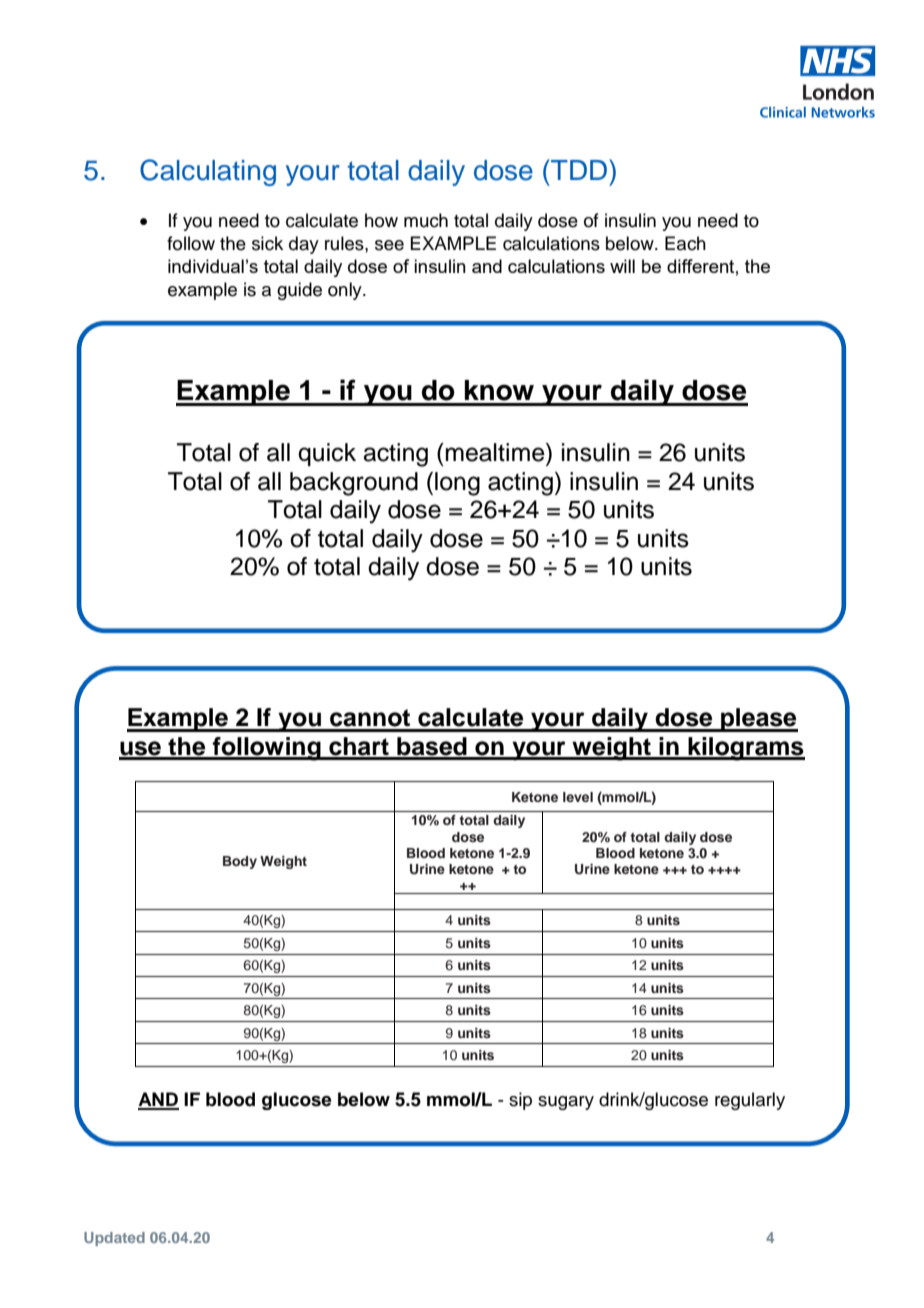  I want to click on sip, so click(520, 1101).
